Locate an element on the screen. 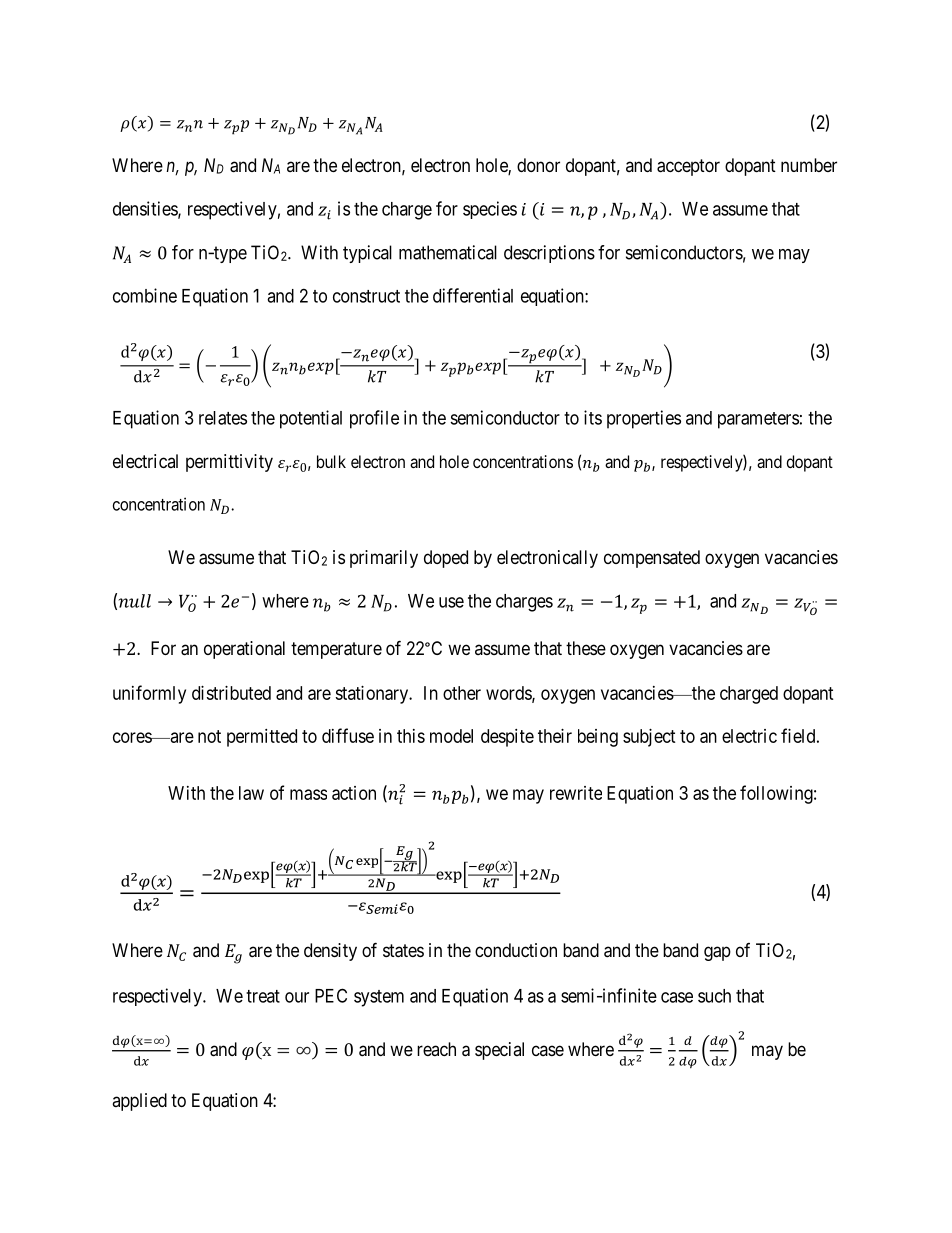 The image size is (952, 1233). permittivity is located at coordinates (229, 463).
